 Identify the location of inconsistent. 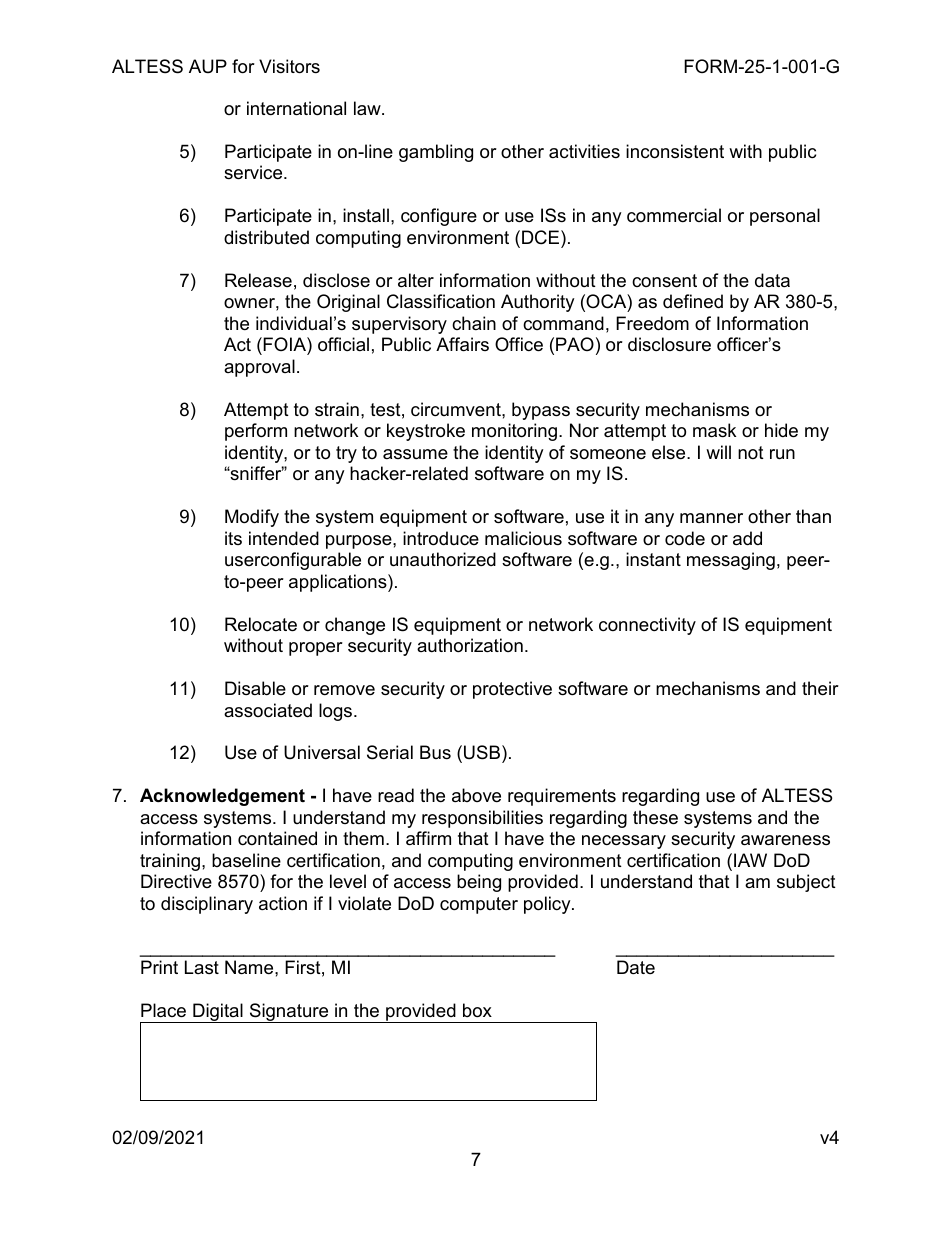
(675, 151).
